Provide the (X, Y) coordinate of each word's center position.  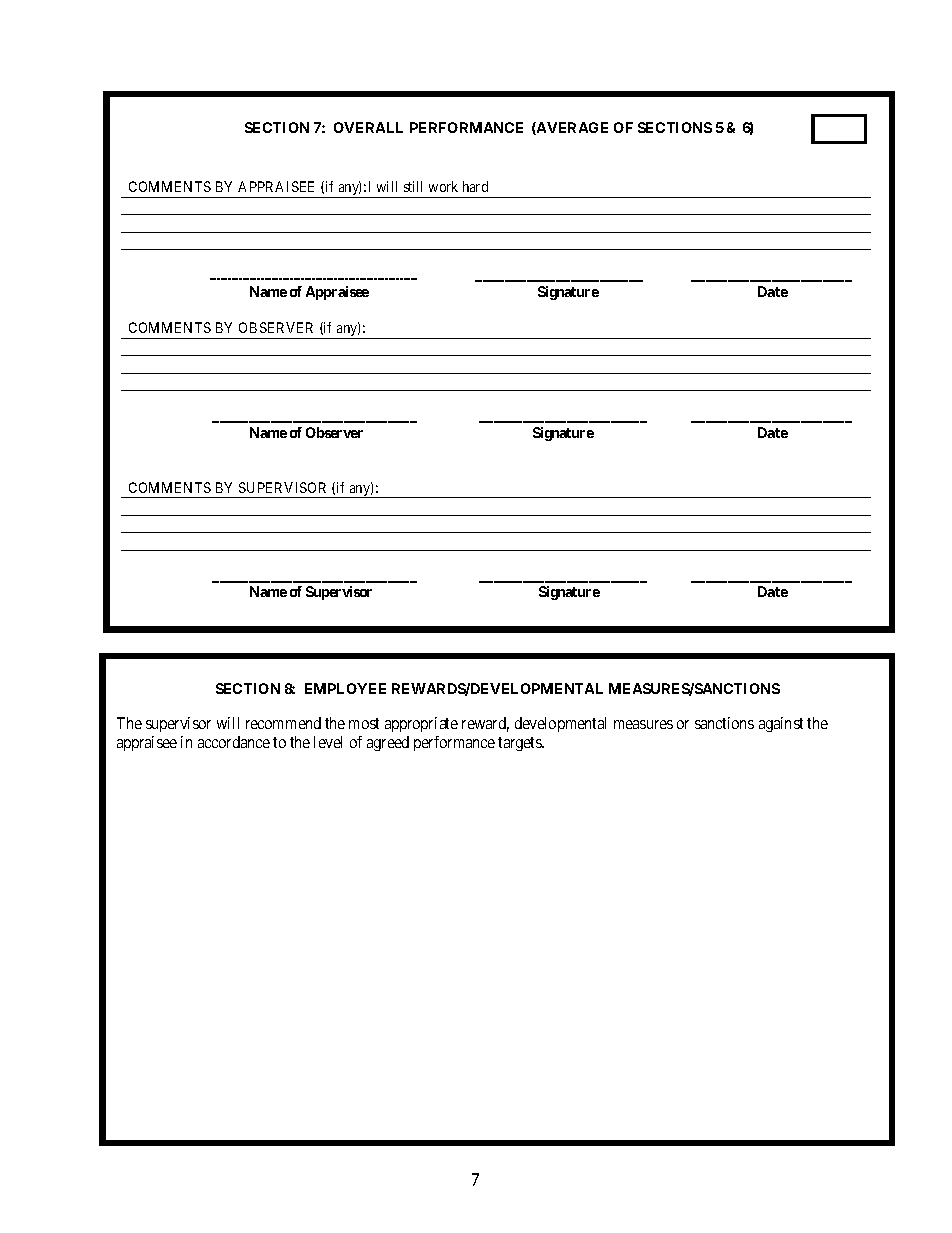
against (781, 724)
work (443, 186)
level (328, 742)
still (413, 186)
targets (521, 744)
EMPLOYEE (345, 688)
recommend (283, 723)
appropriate (421, 724)
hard (475, 186)
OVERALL (368, 127)
